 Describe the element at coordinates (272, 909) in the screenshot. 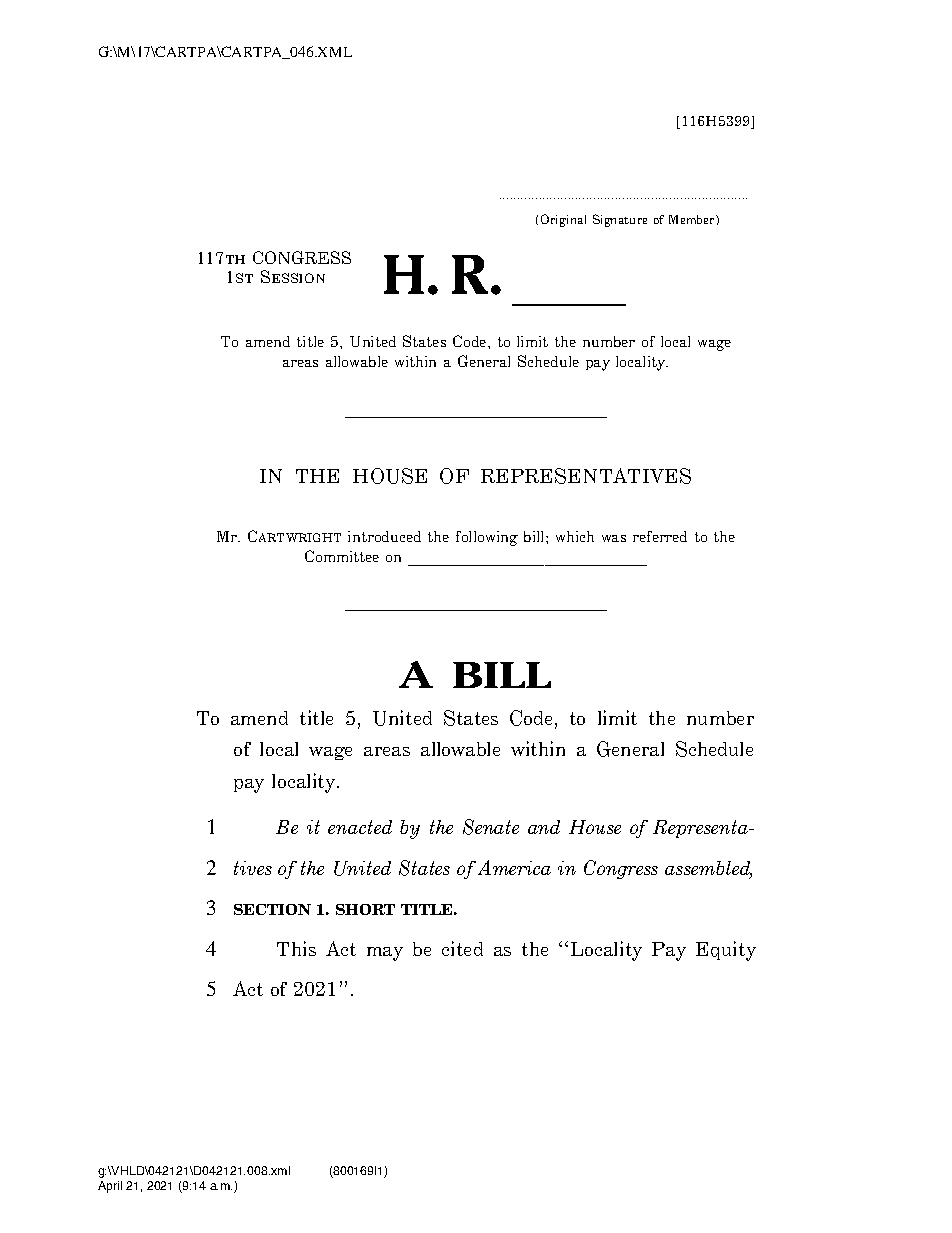

I see `SECTION` at that location.
